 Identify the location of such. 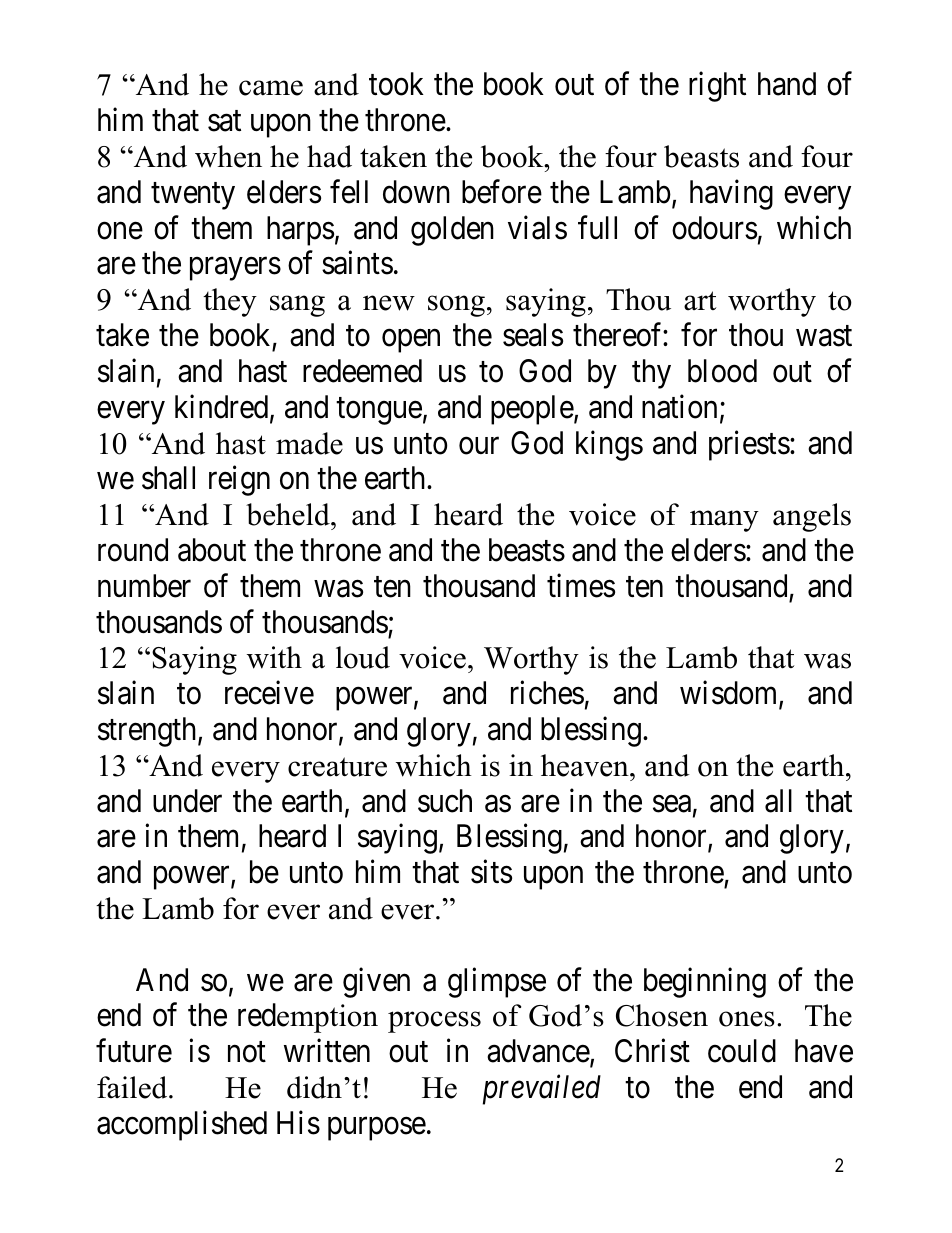
(445, 801).
